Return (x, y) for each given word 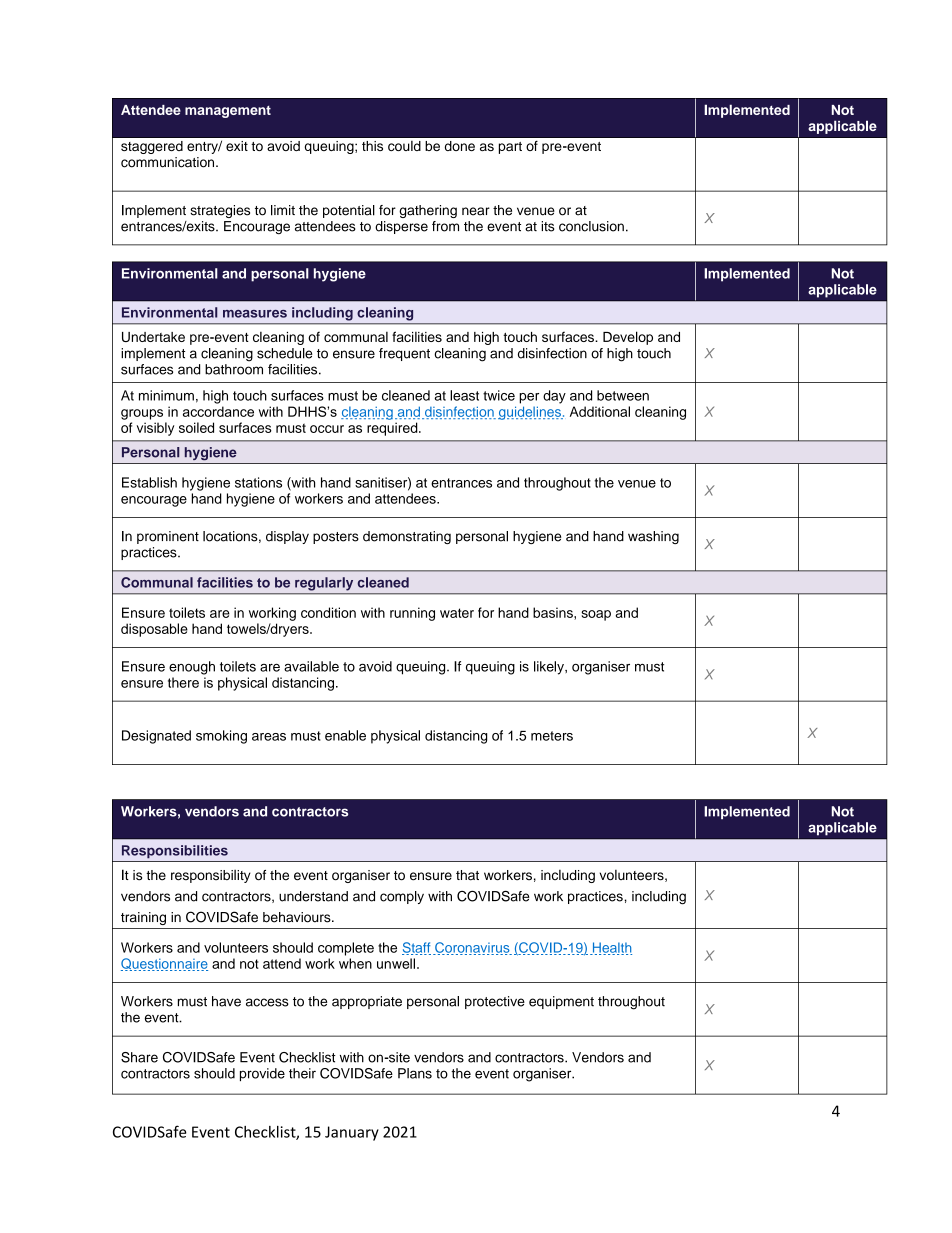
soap (596, 615)
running (412, 614)
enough (192, 668)
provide (262, 1074)
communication (169, 162)
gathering (428, 211)
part (510, 148)
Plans (415, 1073)
